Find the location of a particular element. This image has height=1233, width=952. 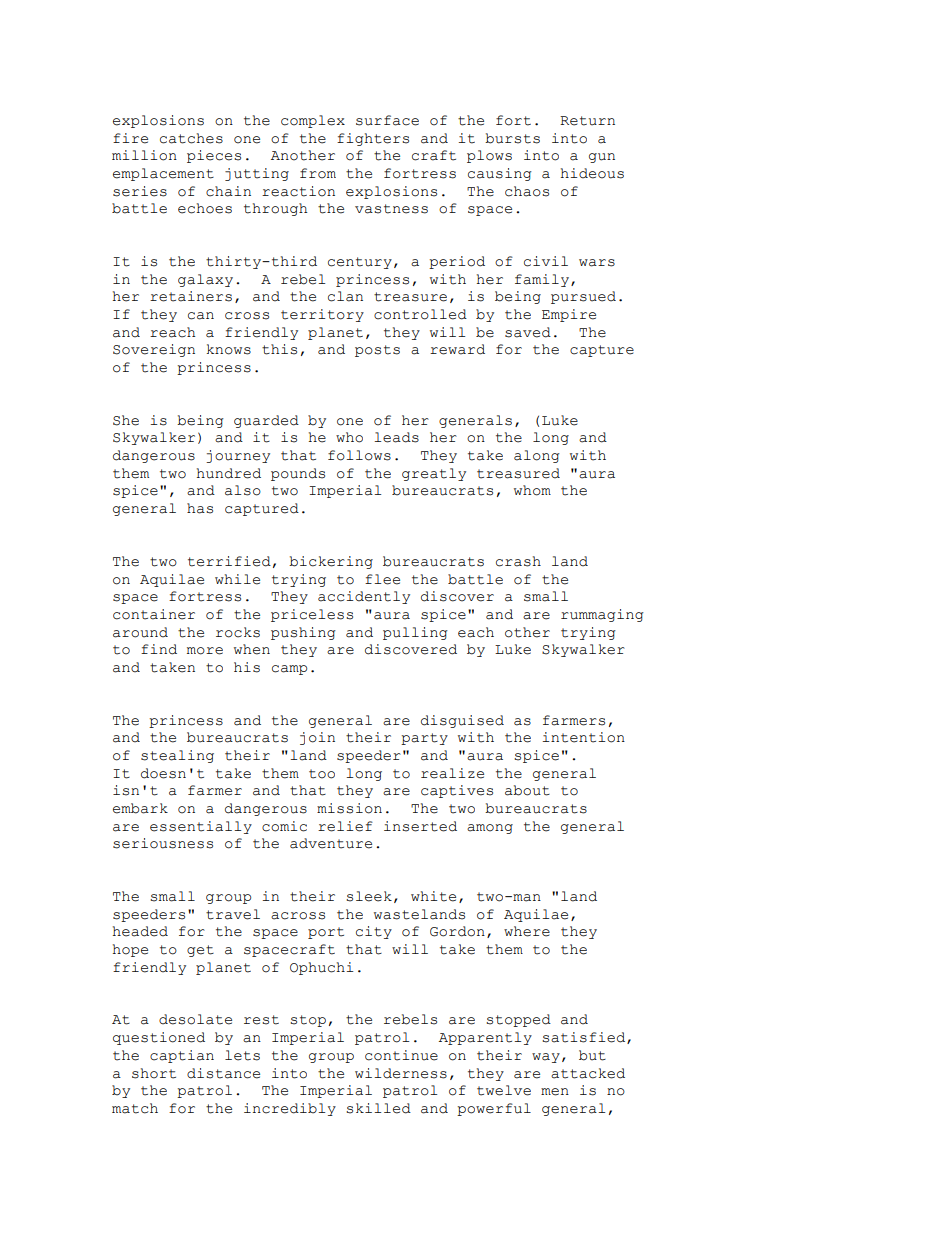

fighters is located at coordinates (373, 139).
